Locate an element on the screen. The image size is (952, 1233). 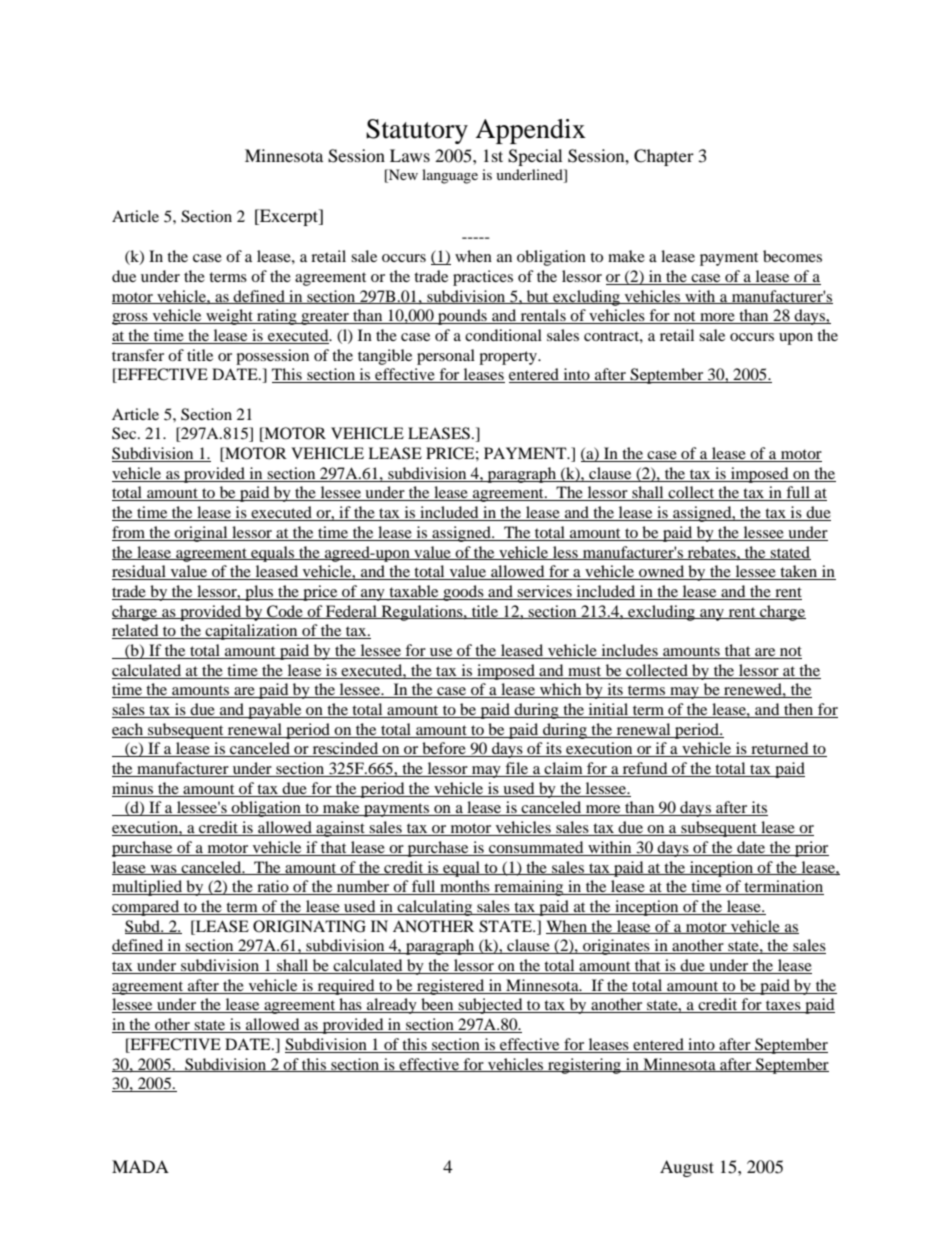
language is located at coordinates (450, 176).
